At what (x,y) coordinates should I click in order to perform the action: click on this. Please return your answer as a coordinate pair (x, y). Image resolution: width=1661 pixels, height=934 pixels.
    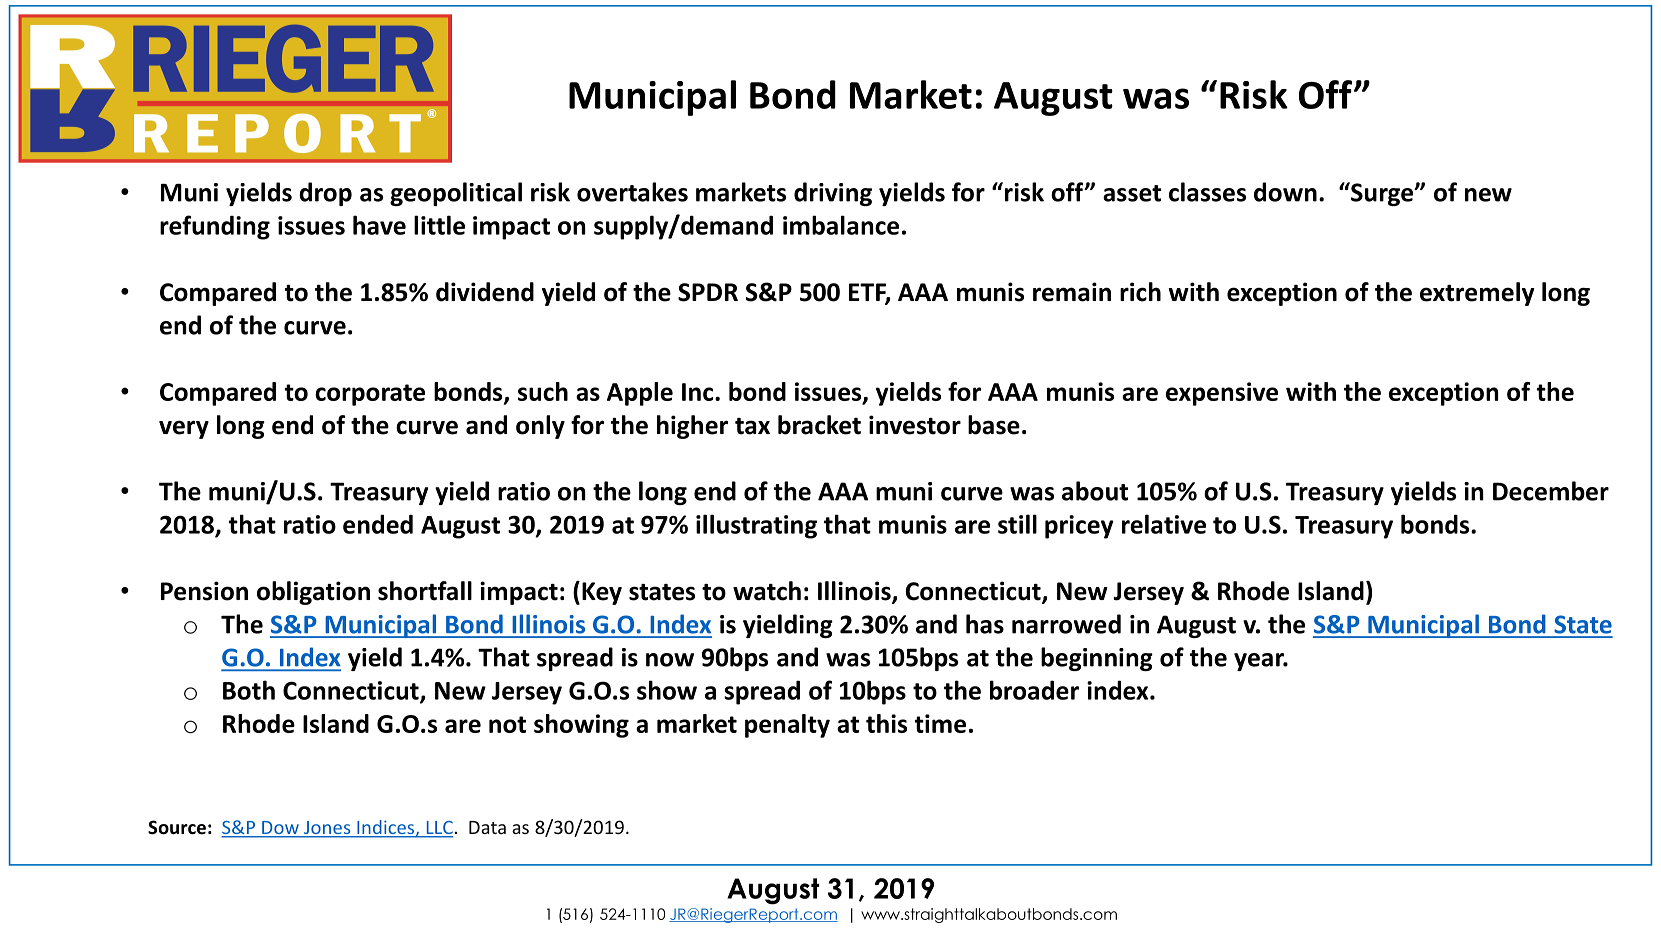
    Looking at the image, I should click on (886, 723).
